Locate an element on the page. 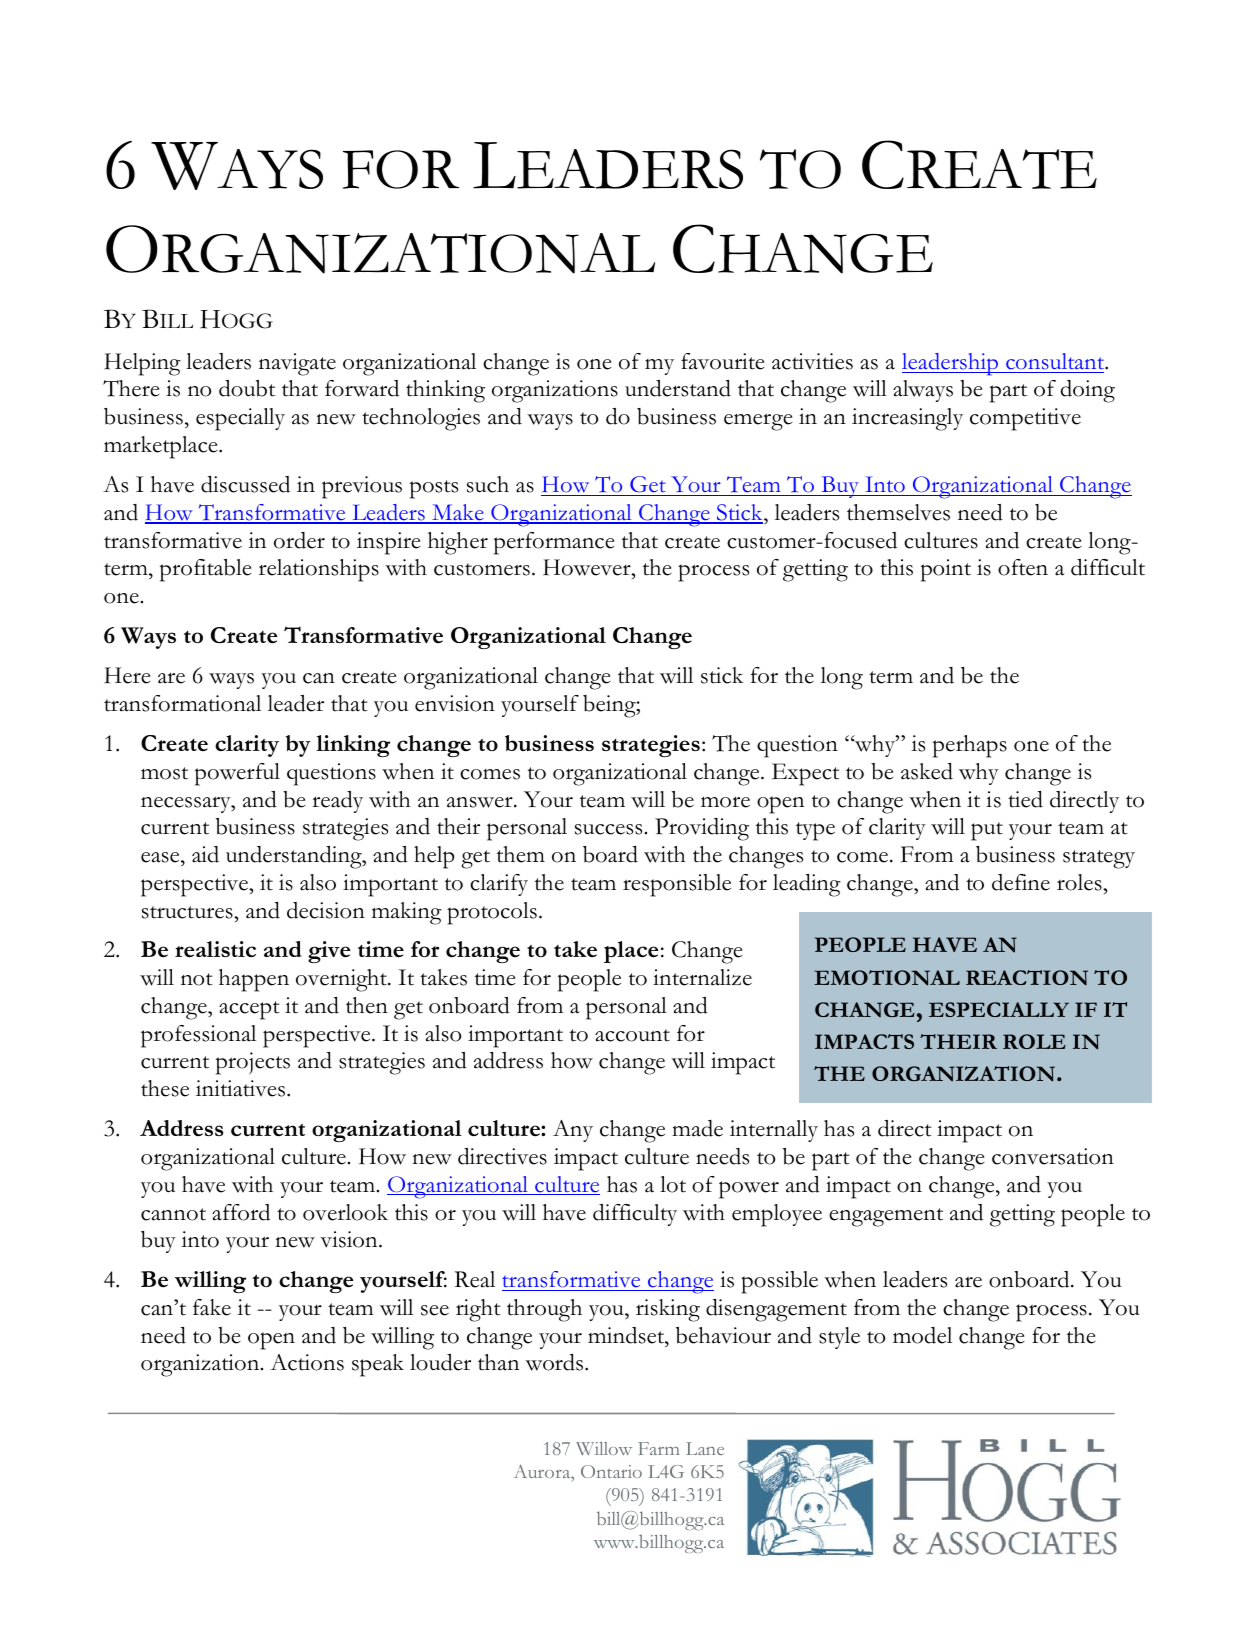  define is located at coordinates (1021, 882).
